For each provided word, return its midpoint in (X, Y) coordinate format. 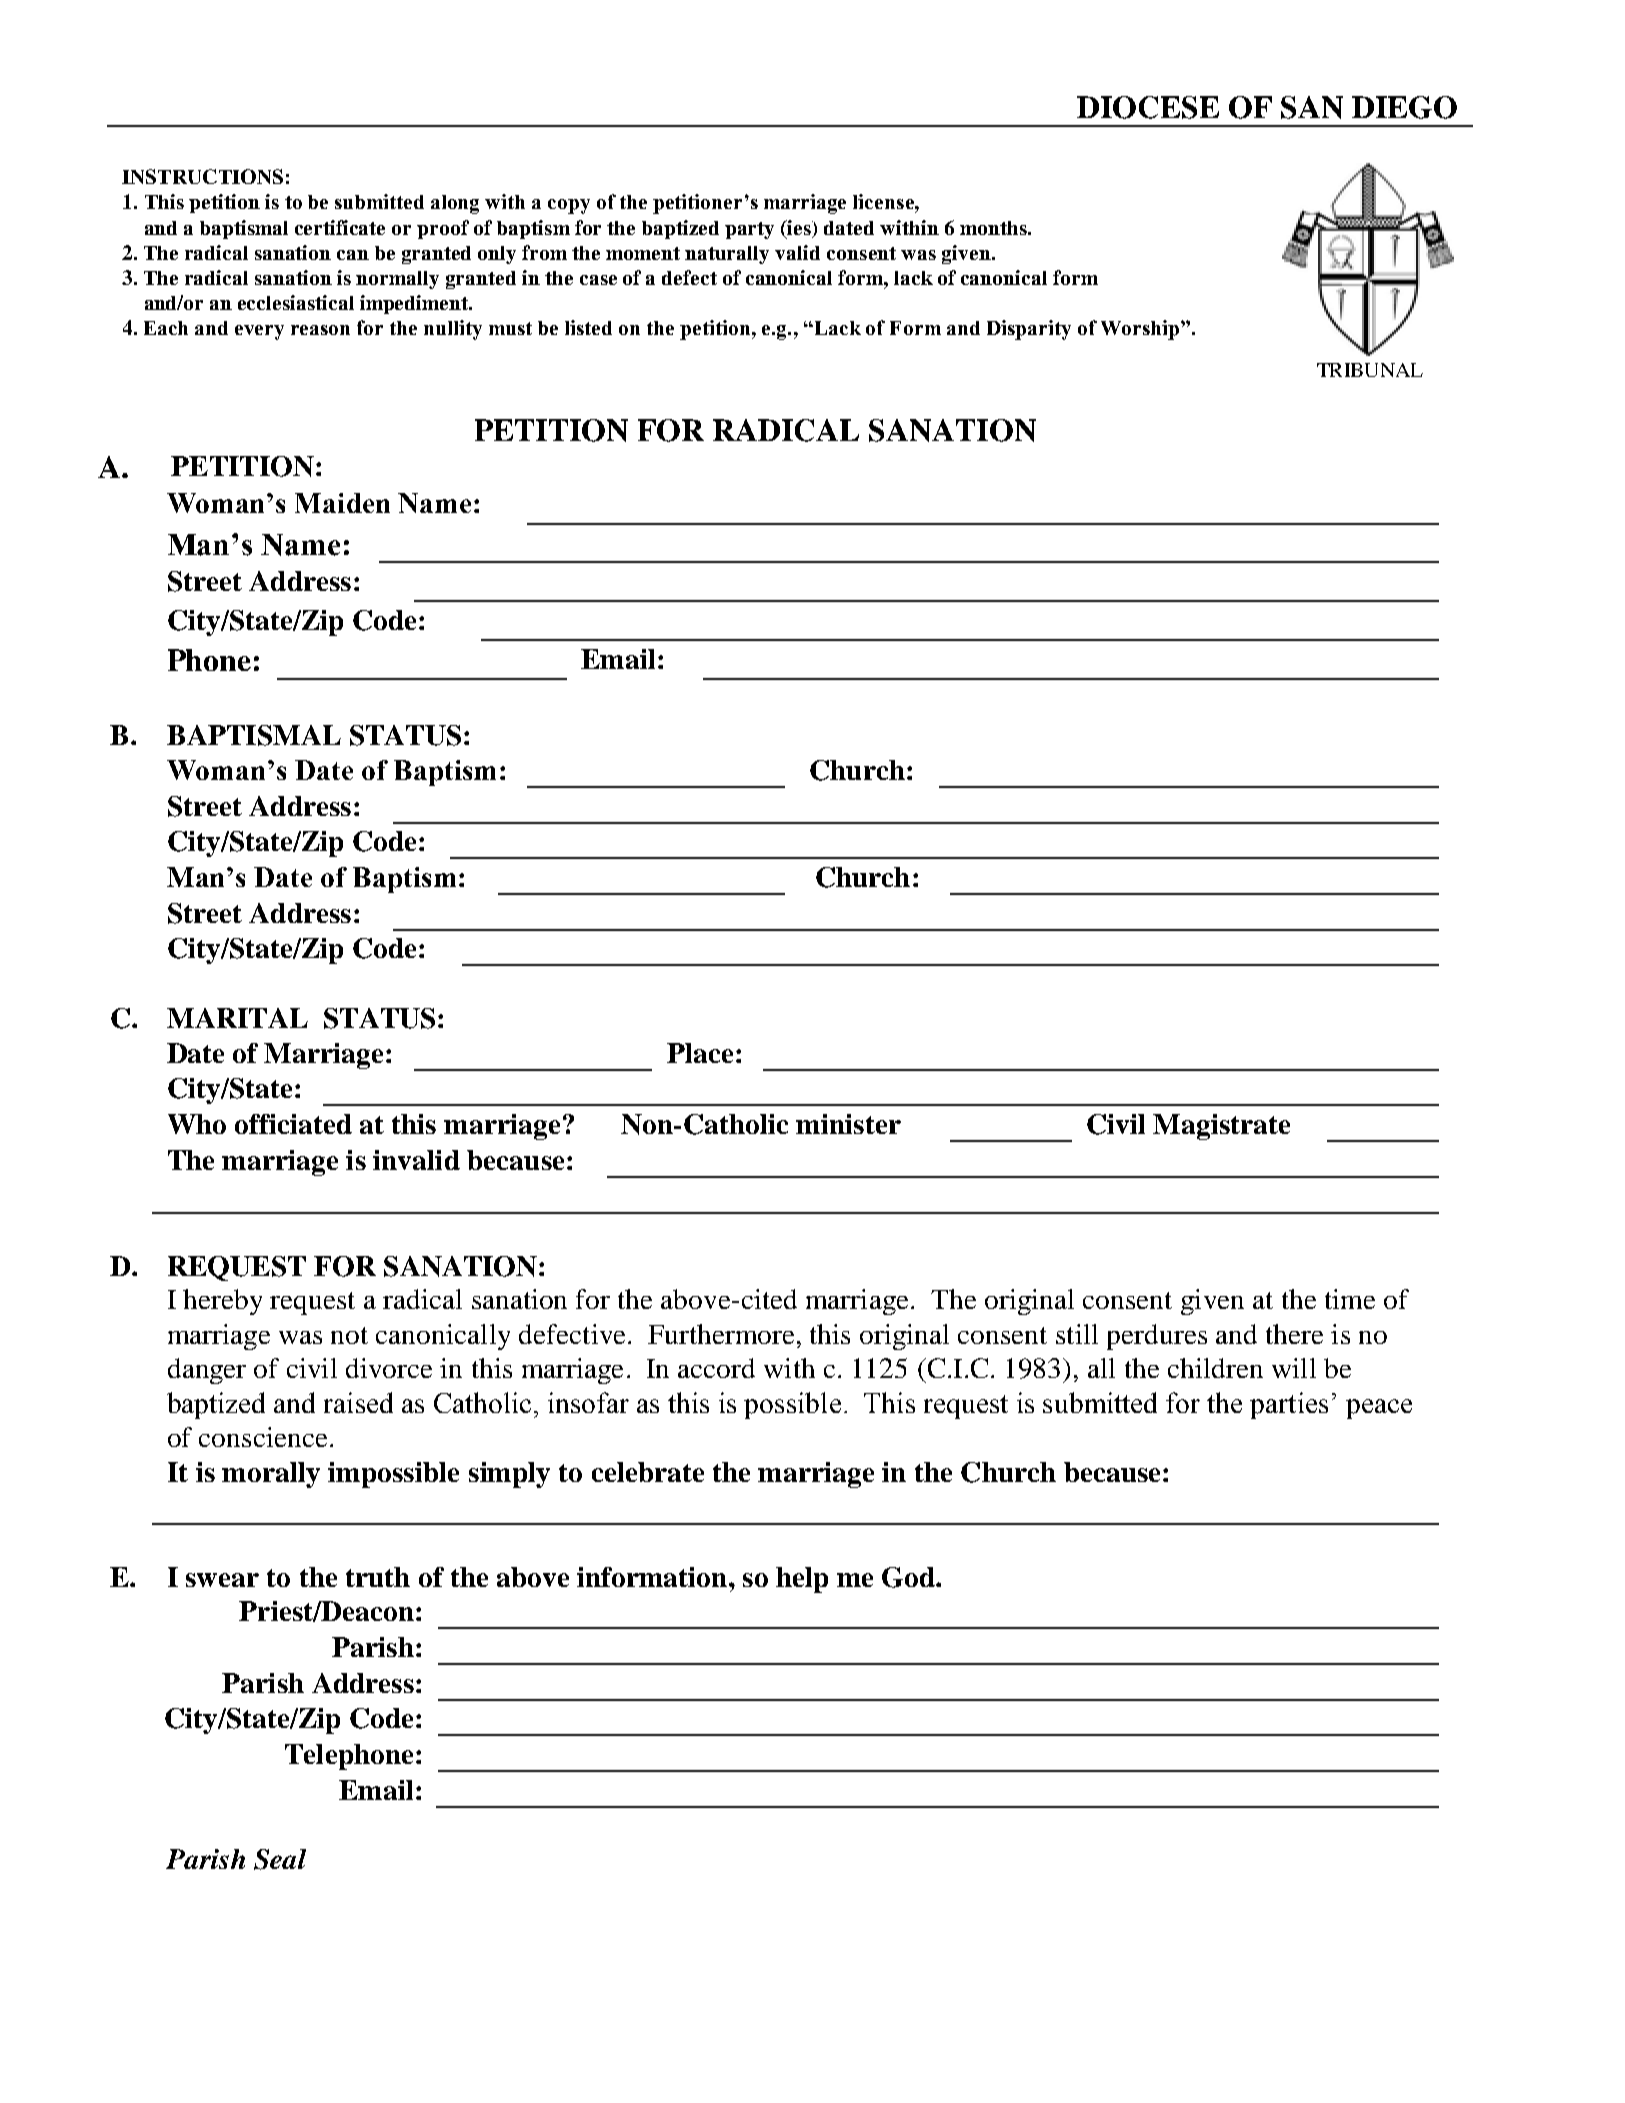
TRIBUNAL (1370, 370)
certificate (340, 227)
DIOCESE (1148, 107)
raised (358, 1402)
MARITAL (237, 1018)
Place (700, 1053)
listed (588, 327)
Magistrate (1221, 1127)
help (802, 1580)
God (909, 1577)
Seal (280, 1859)
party (749, 230)
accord (716, 1368)
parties (1289, 1405)
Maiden (342, 503)
